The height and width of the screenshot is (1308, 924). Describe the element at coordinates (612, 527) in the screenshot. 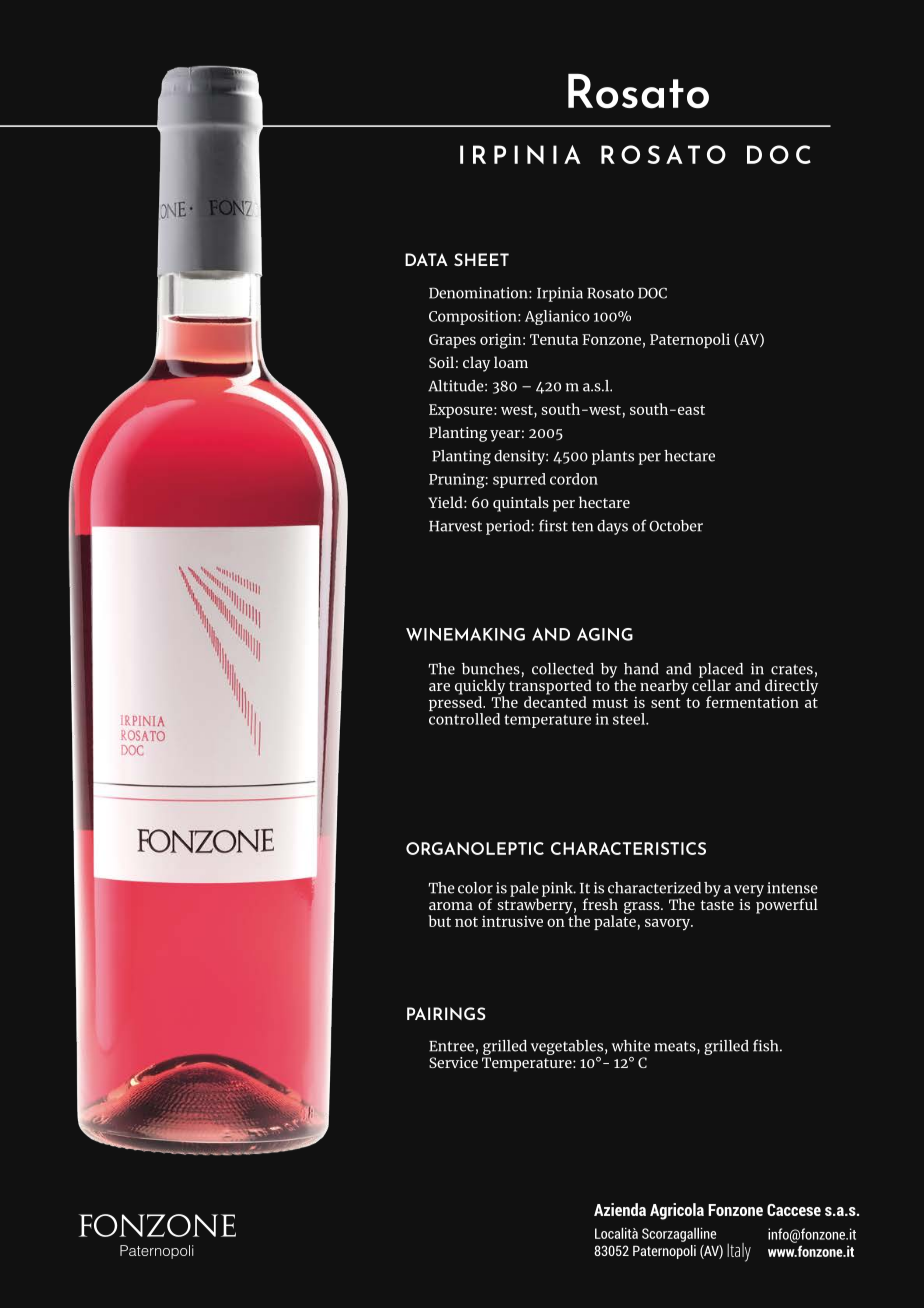

I see `days` at that location.
